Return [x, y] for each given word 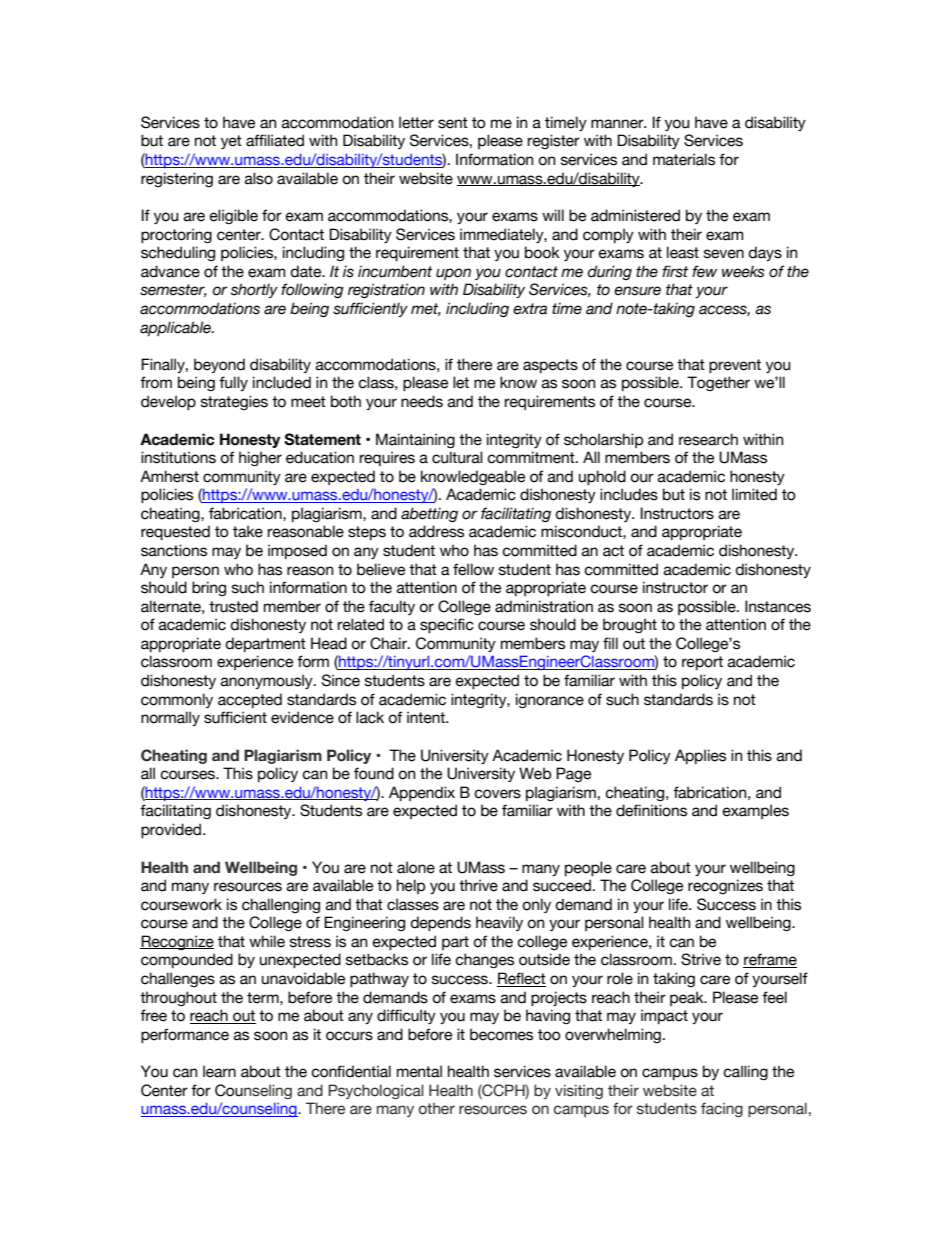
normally [170, 718]
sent [453, 123]
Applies [700, 756]
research [708, 439]
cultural [457, 457]
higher [260, 458]
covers [497, 794]
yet [231, 142]
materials [684, 159]
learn [219, 1071]
